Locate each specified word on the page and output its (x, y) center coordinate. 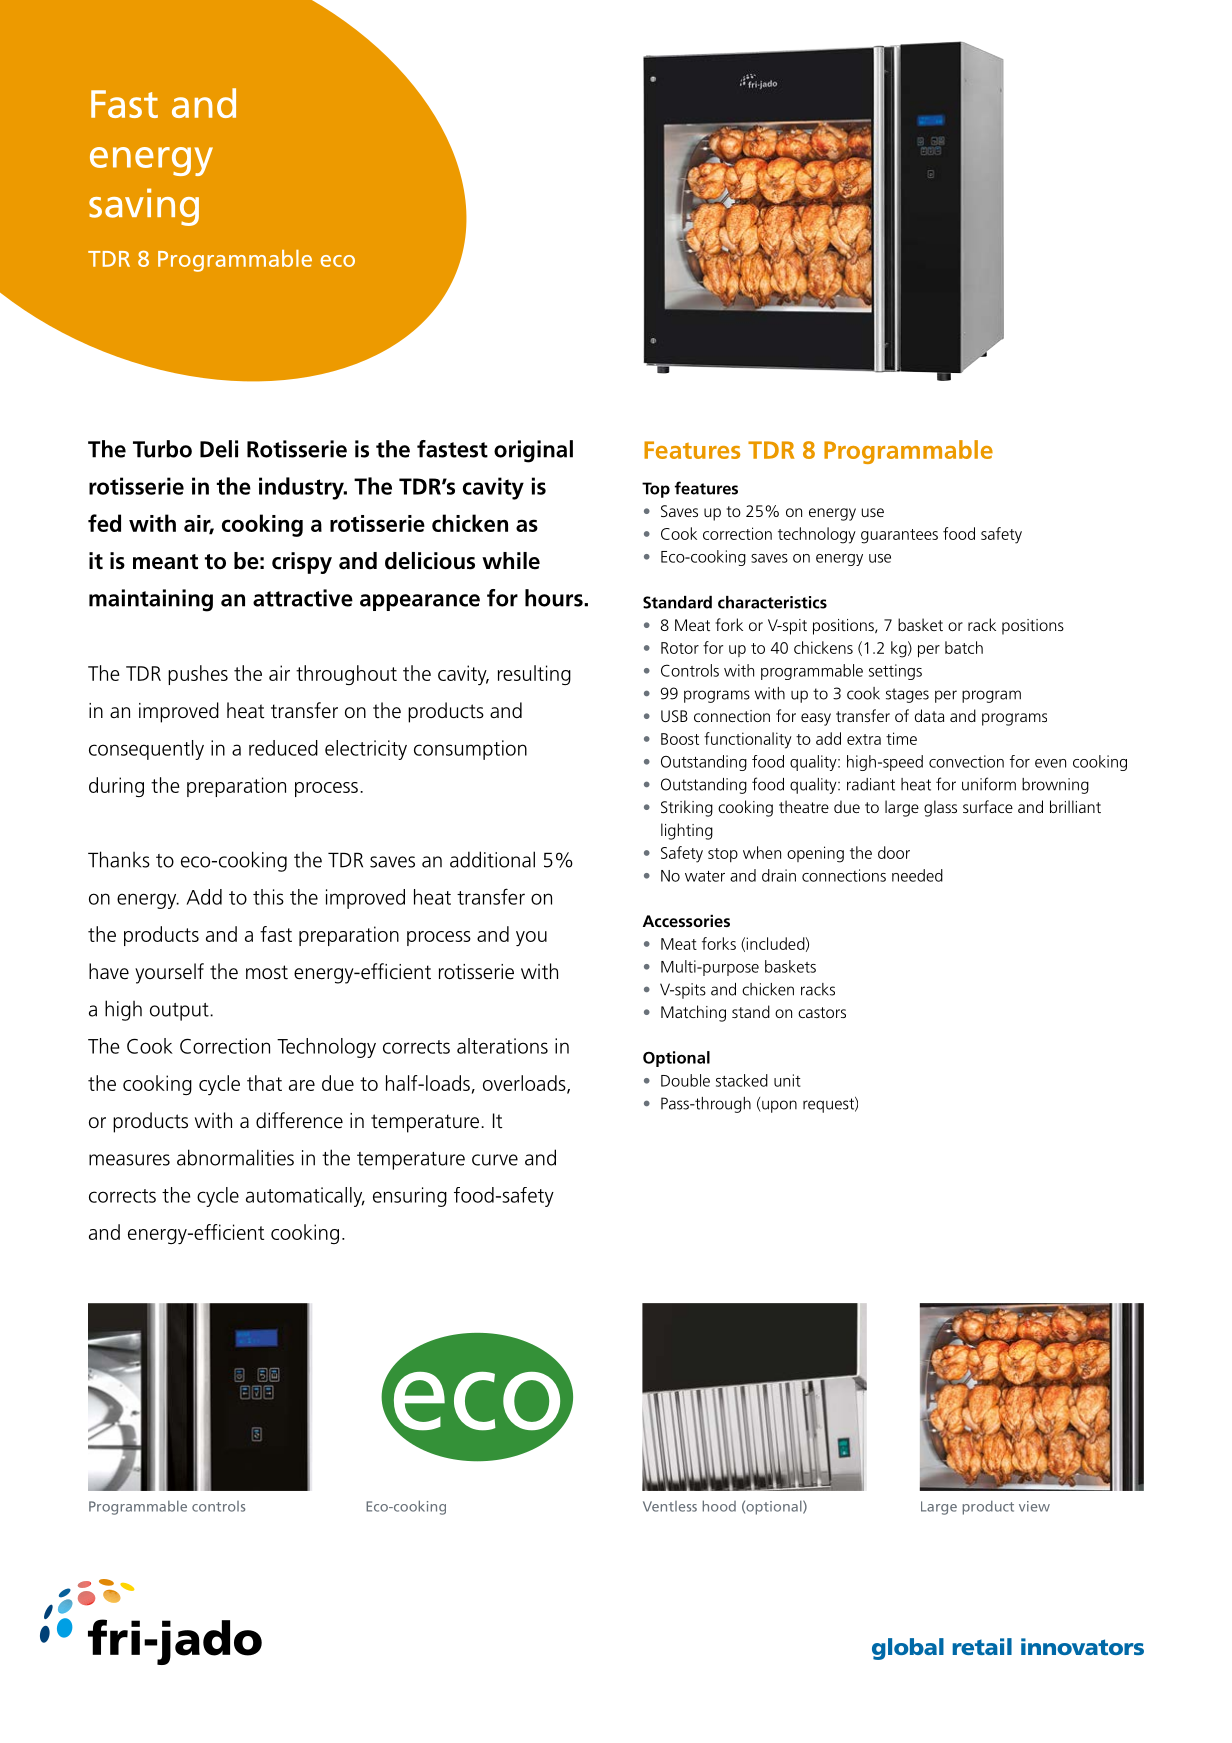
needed (917, 875)
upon (779, 1106)
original (533, 451)
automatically (305, 1197)
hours (555, 598)
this (268, 897)
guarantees (899, 536)
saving (144, 207)
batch (964, 647)
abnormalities (235, 1157)
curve (495, 1160)
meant (165, 562)
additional (492, 859)
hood (719, 1506)
